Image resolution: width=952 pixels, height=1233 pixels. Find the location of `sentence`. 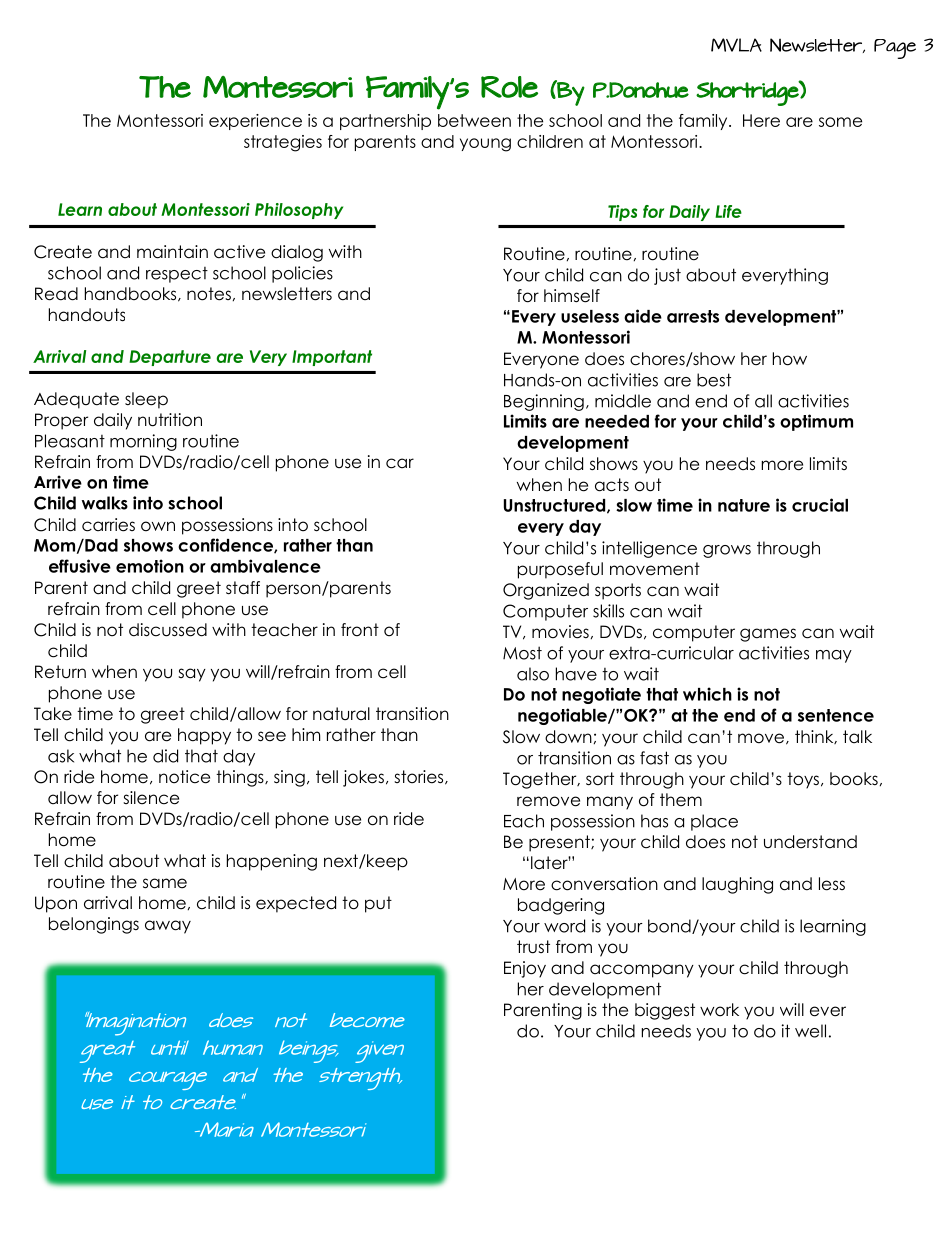

sentence is located at coordinates (836, 715).
